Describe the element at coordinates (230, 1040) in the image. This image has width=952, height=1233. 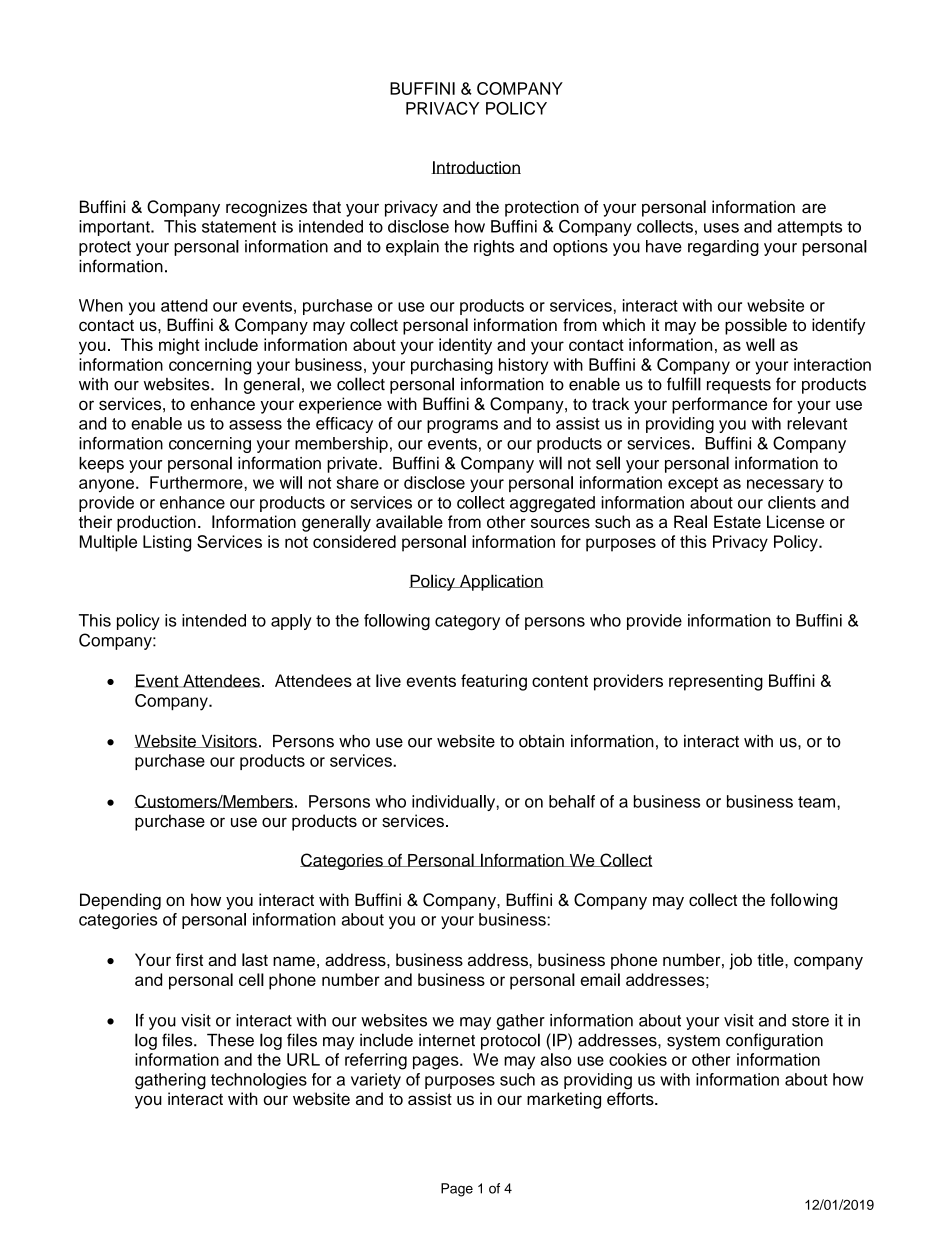
I see `These` at that location.
